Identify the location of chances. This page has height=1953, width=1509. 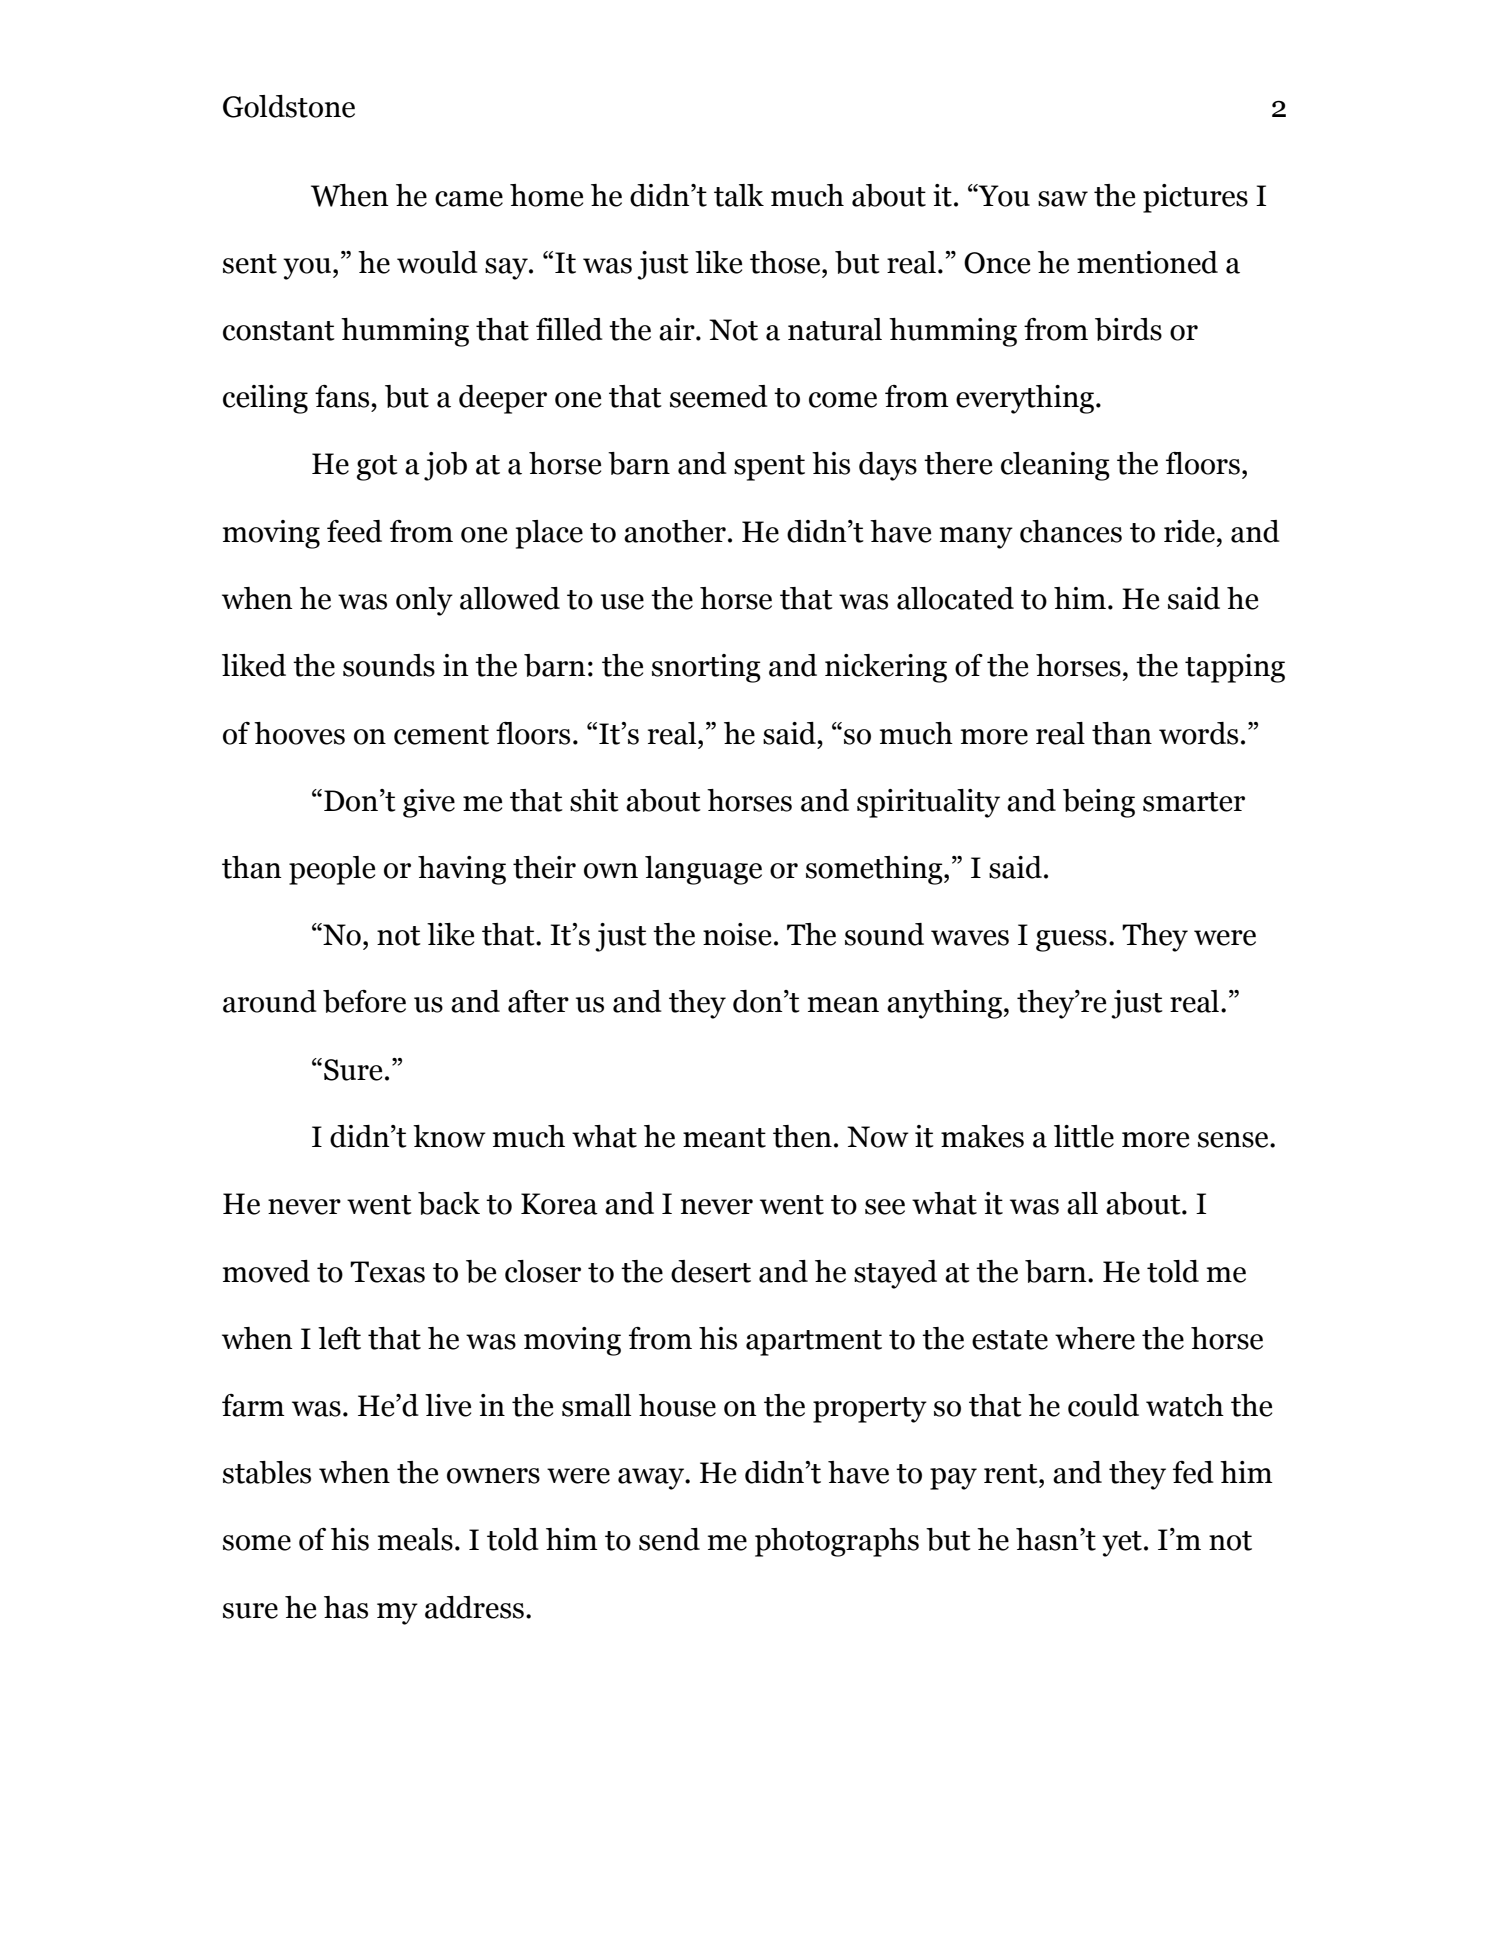
(1071, 531).
